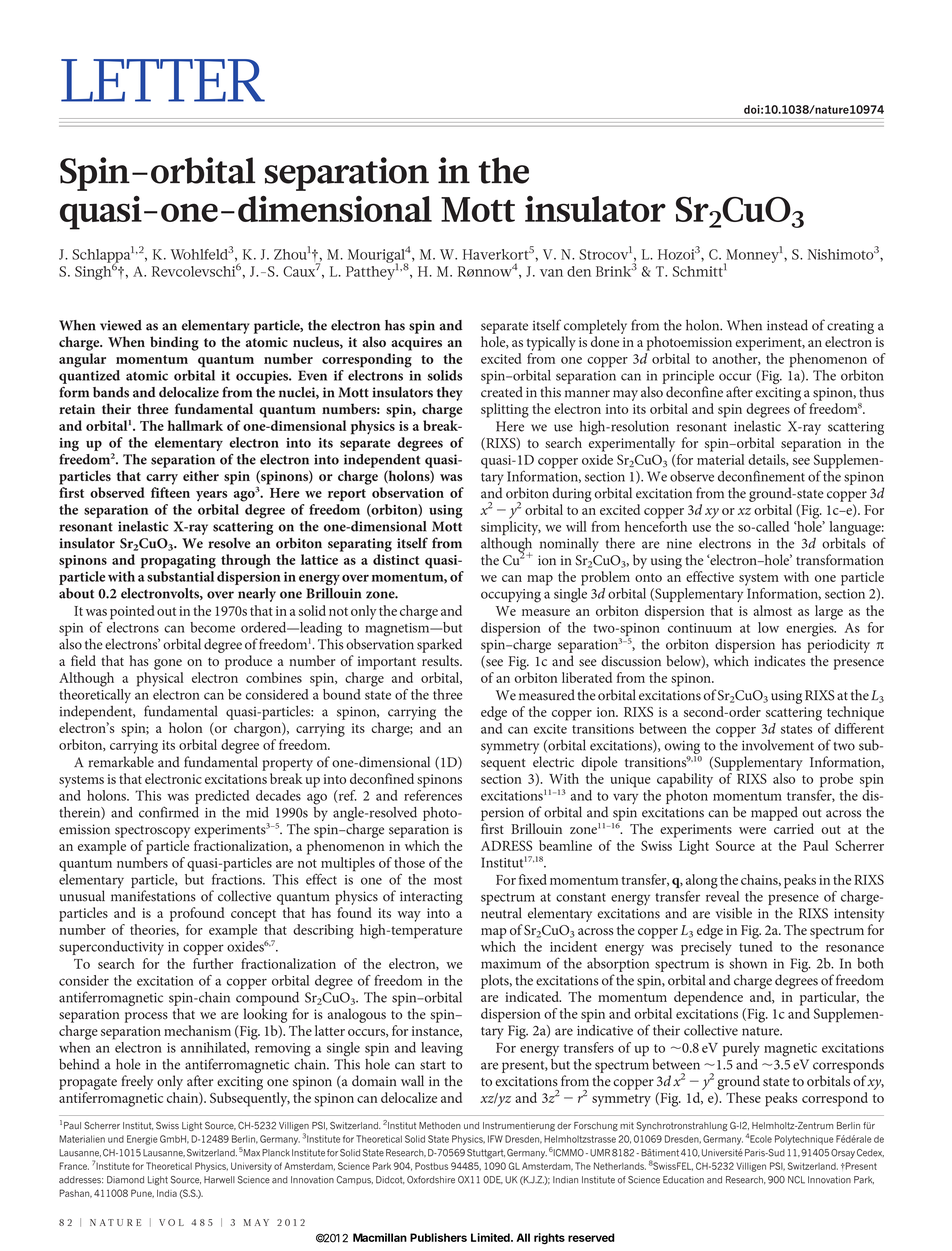 Image resolution: width=952 pixels, height=1251 pixels. I want to click on gone, so click(168, 664).
